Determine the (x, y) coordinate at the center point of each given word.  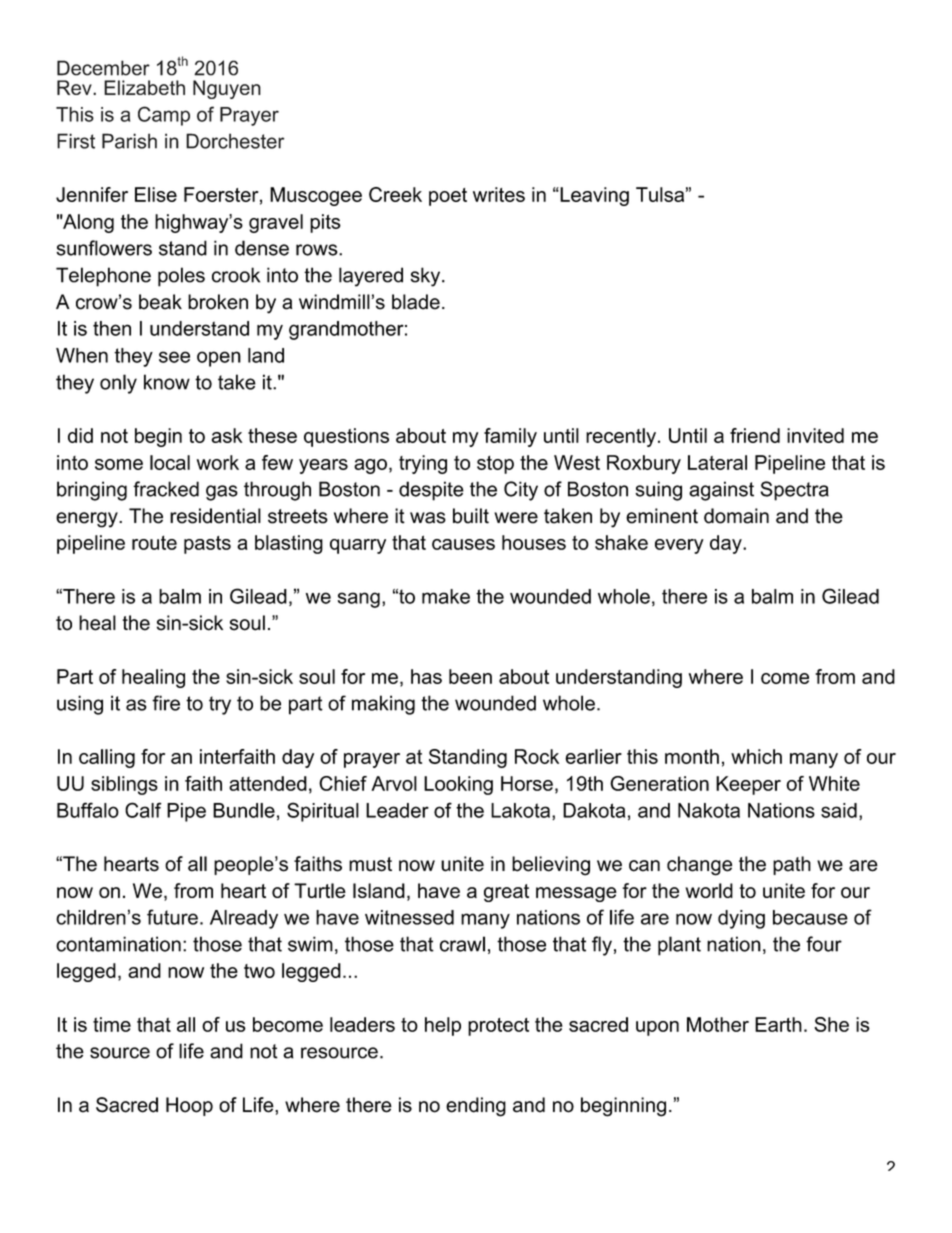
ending (476, 1107)
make (446, 596)
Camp (164, 116)
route (154, 542)
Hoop (189, 1106)
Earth (778, 1024)
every (679, 546)
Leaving (593, 196)
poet (448, 197)
